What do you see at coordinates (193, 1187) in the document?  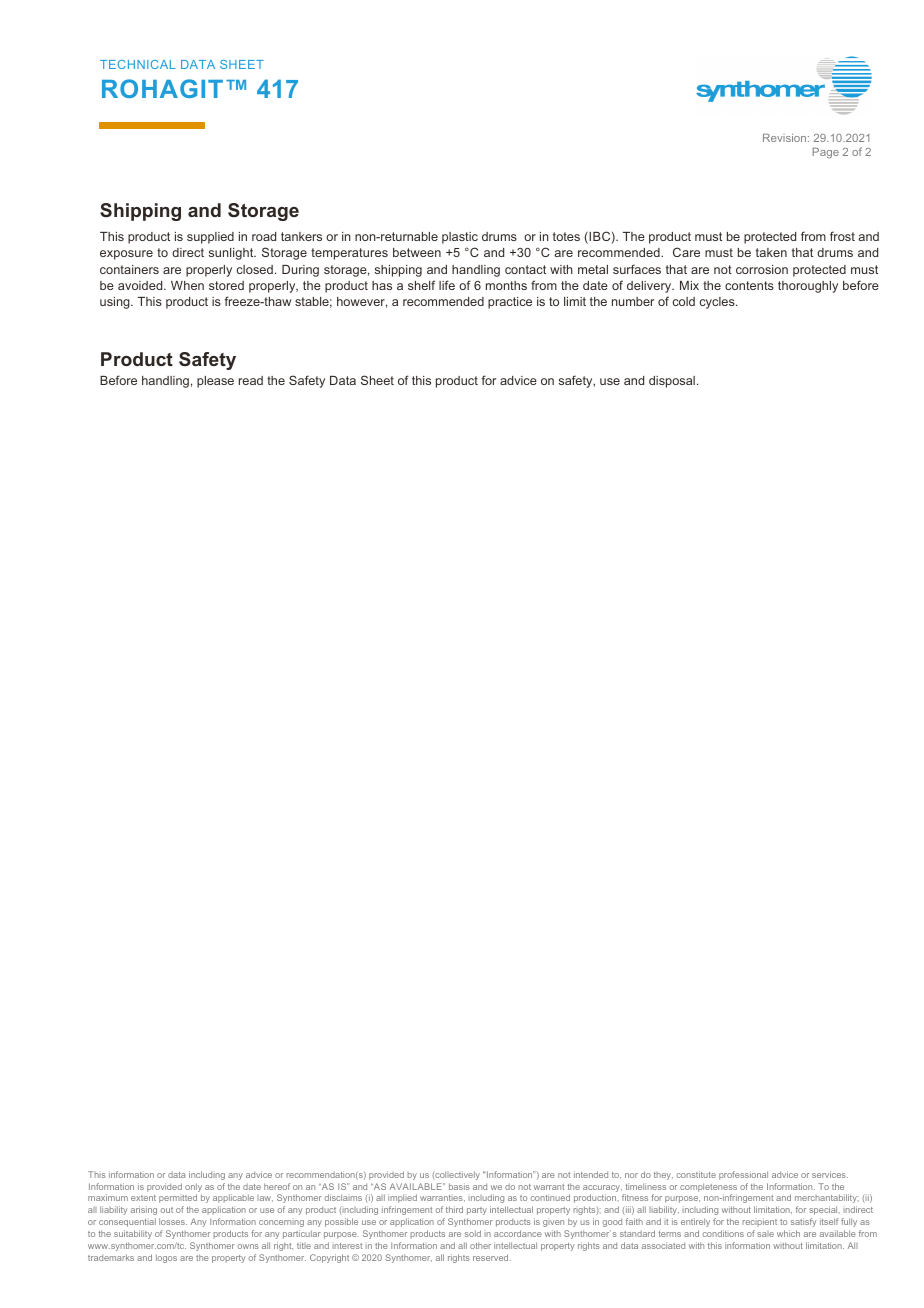 I see `only` at bounding box center [193, 1187].
